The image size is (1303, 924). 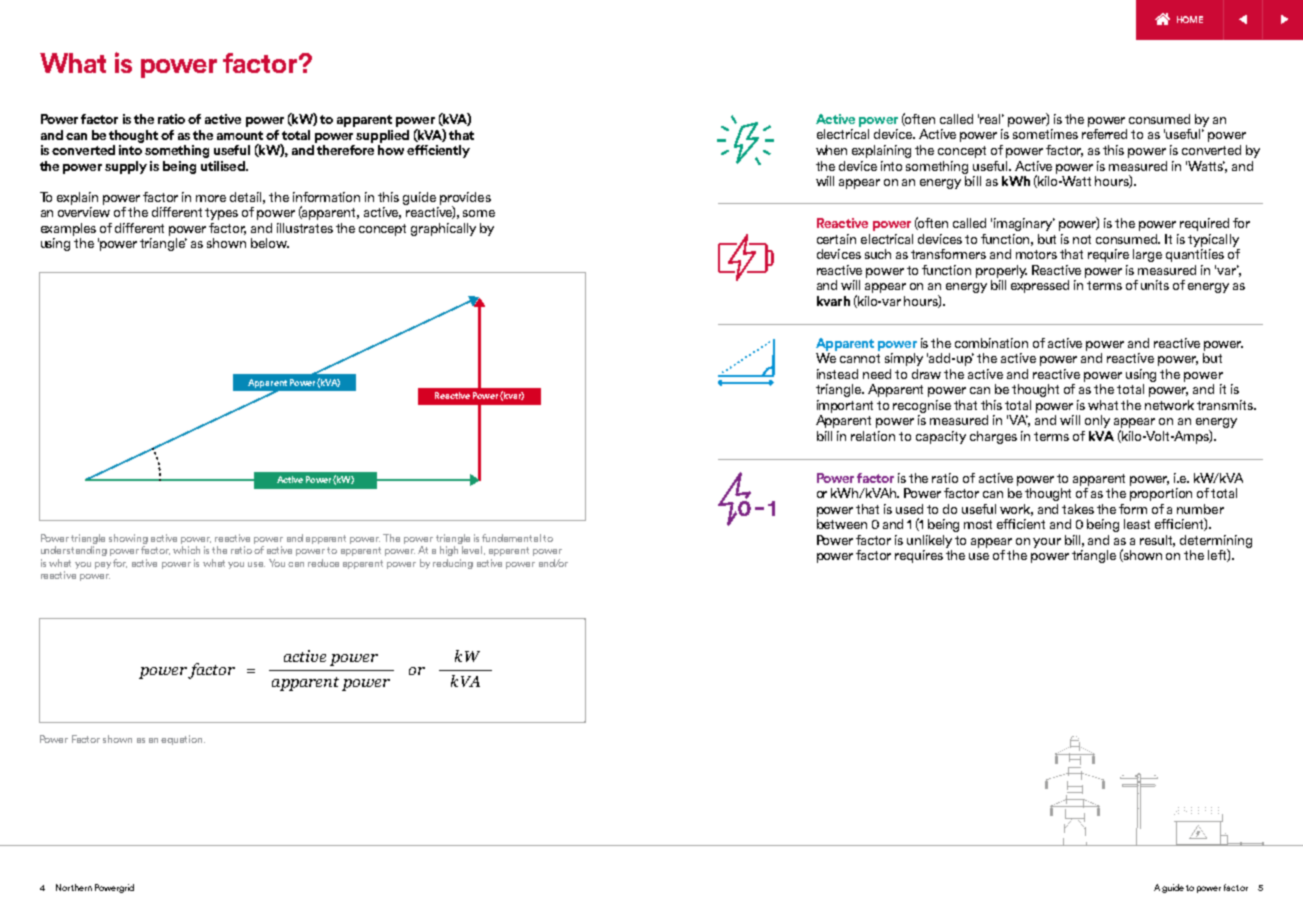 I want to click on motors, so click(x=1036, y=254).
